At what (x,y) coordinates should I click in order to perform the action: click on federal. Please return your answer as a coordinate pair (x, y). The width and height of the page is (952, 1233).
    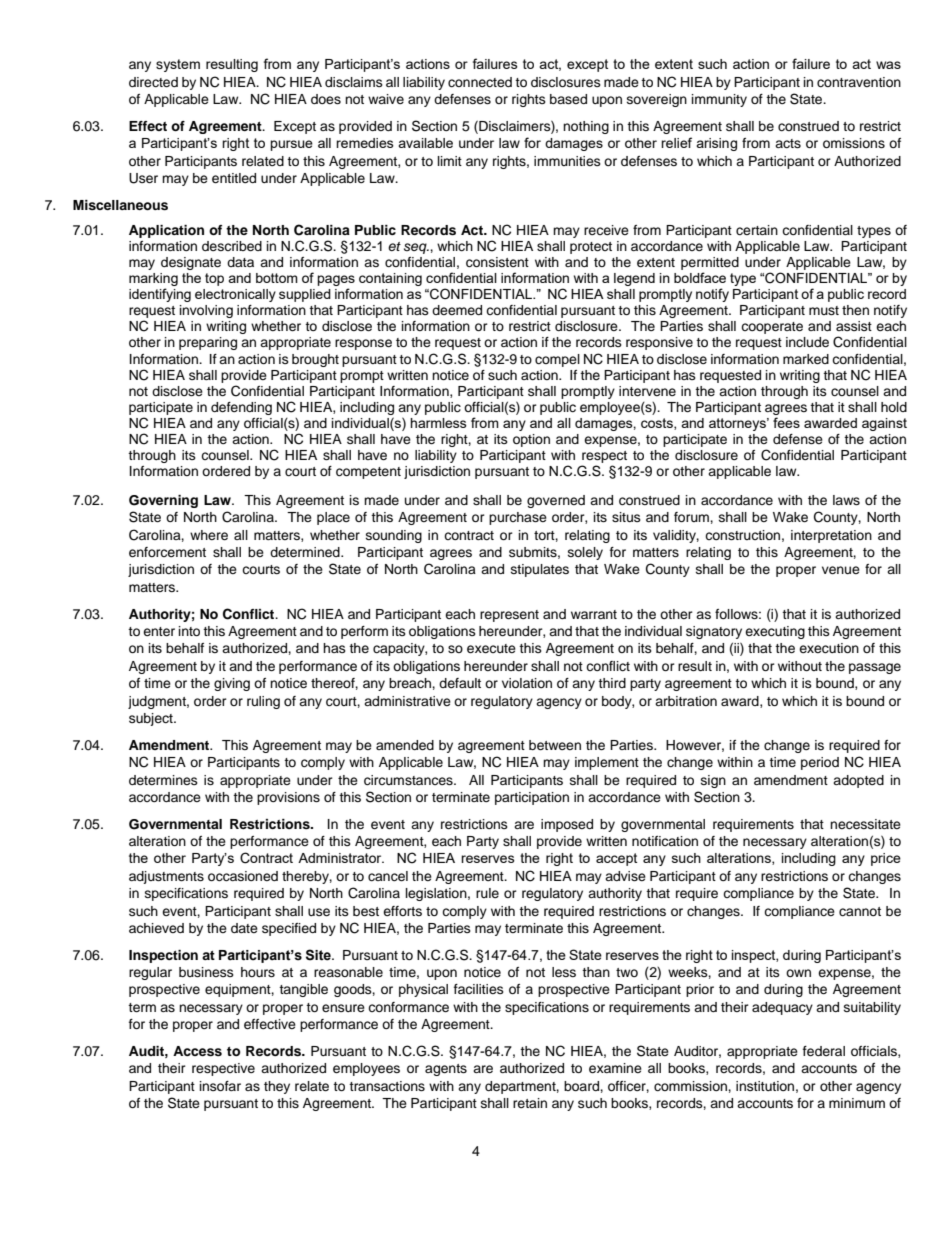
    Looking at the image, I should click on (824, 1051).
